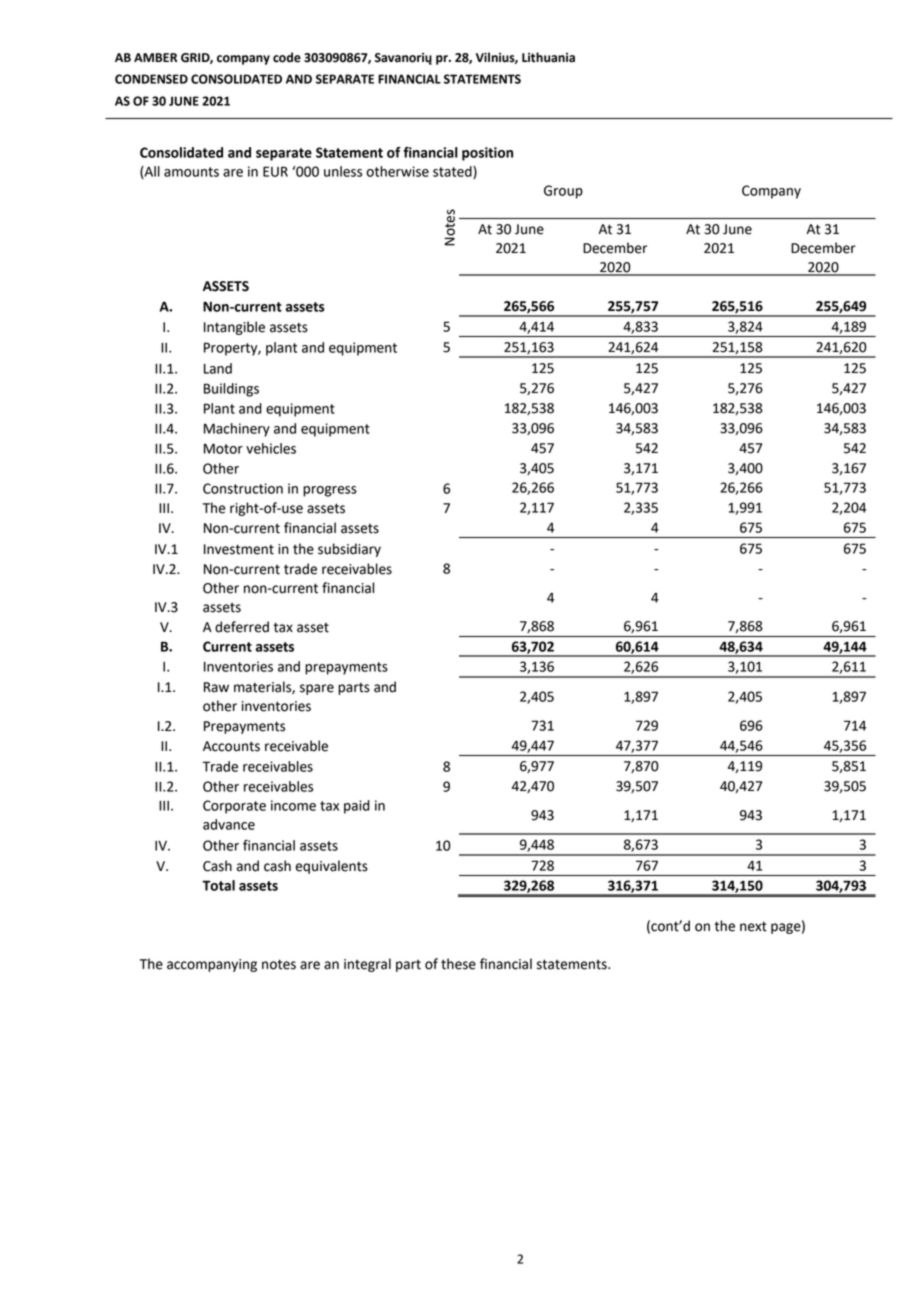  Describe the element at coordinates (548, 57) in the screenshot. I see `Lithuania` at that location.
